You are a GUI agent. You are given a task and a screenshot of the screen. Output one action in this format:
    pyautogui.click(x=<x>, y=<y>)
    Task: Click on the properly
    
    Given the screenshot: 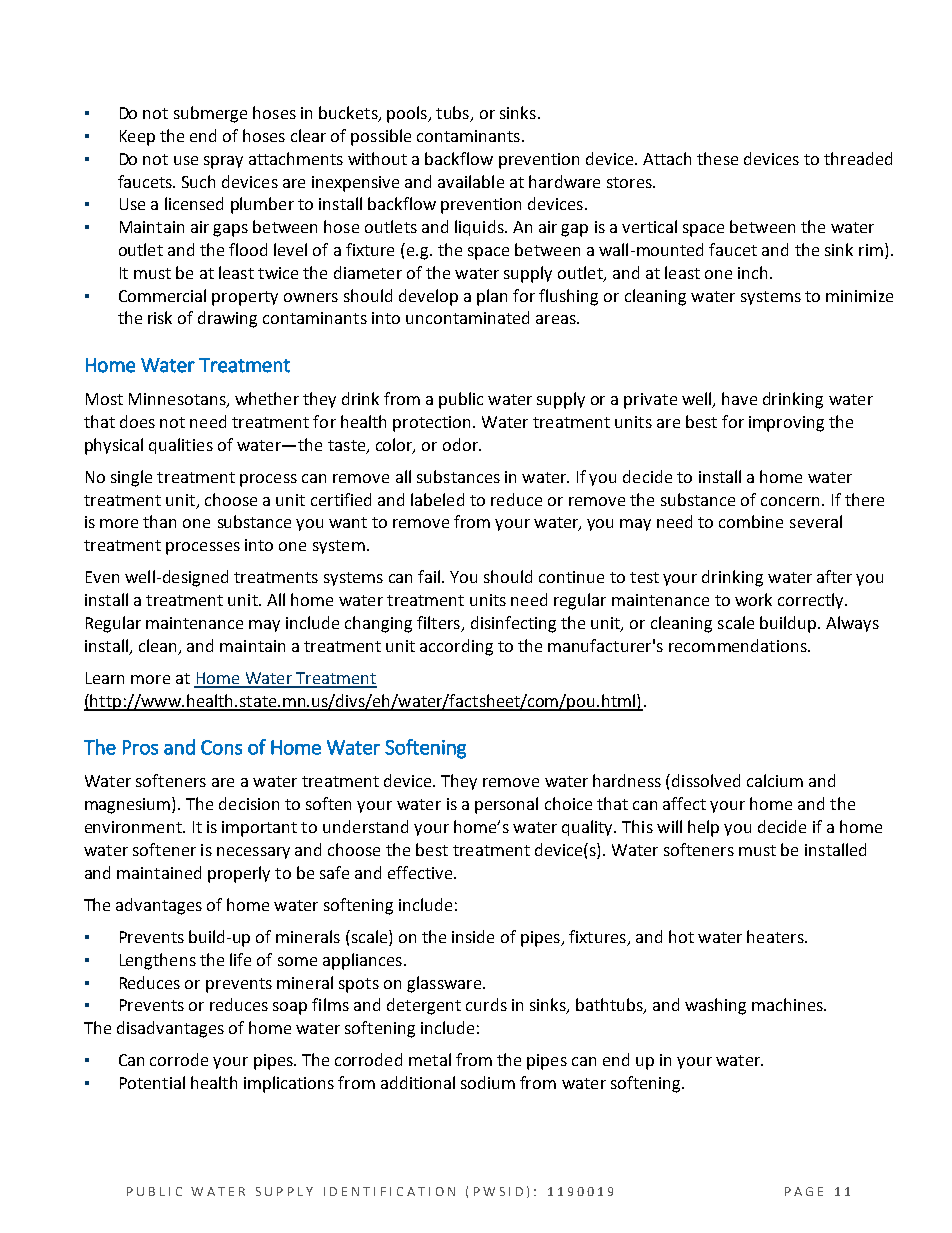 What is the action you would take?
    pyautogui.click(x=239, y=874)
